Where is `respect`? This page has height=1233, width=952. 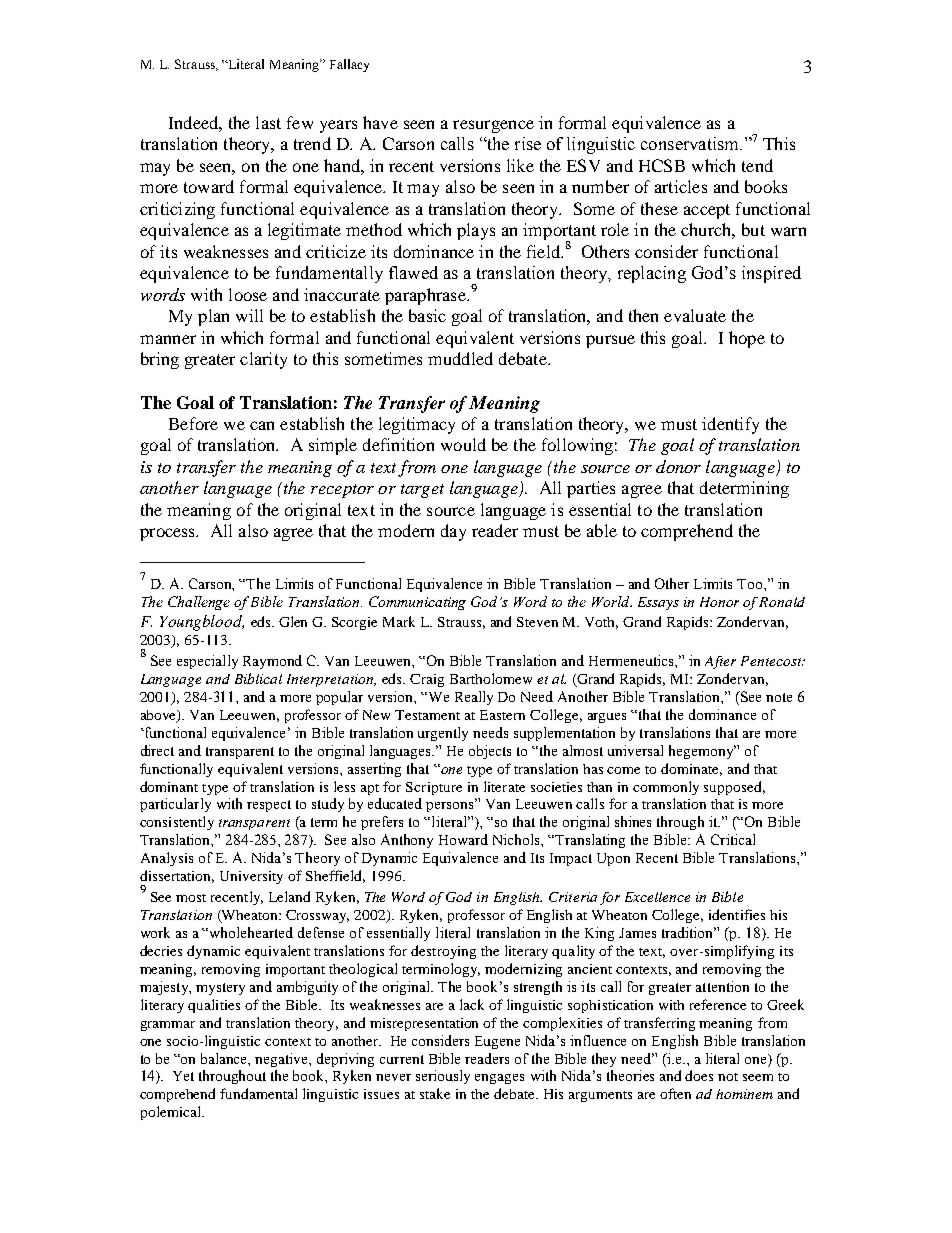
respect is located at coordinates (269, 806).
